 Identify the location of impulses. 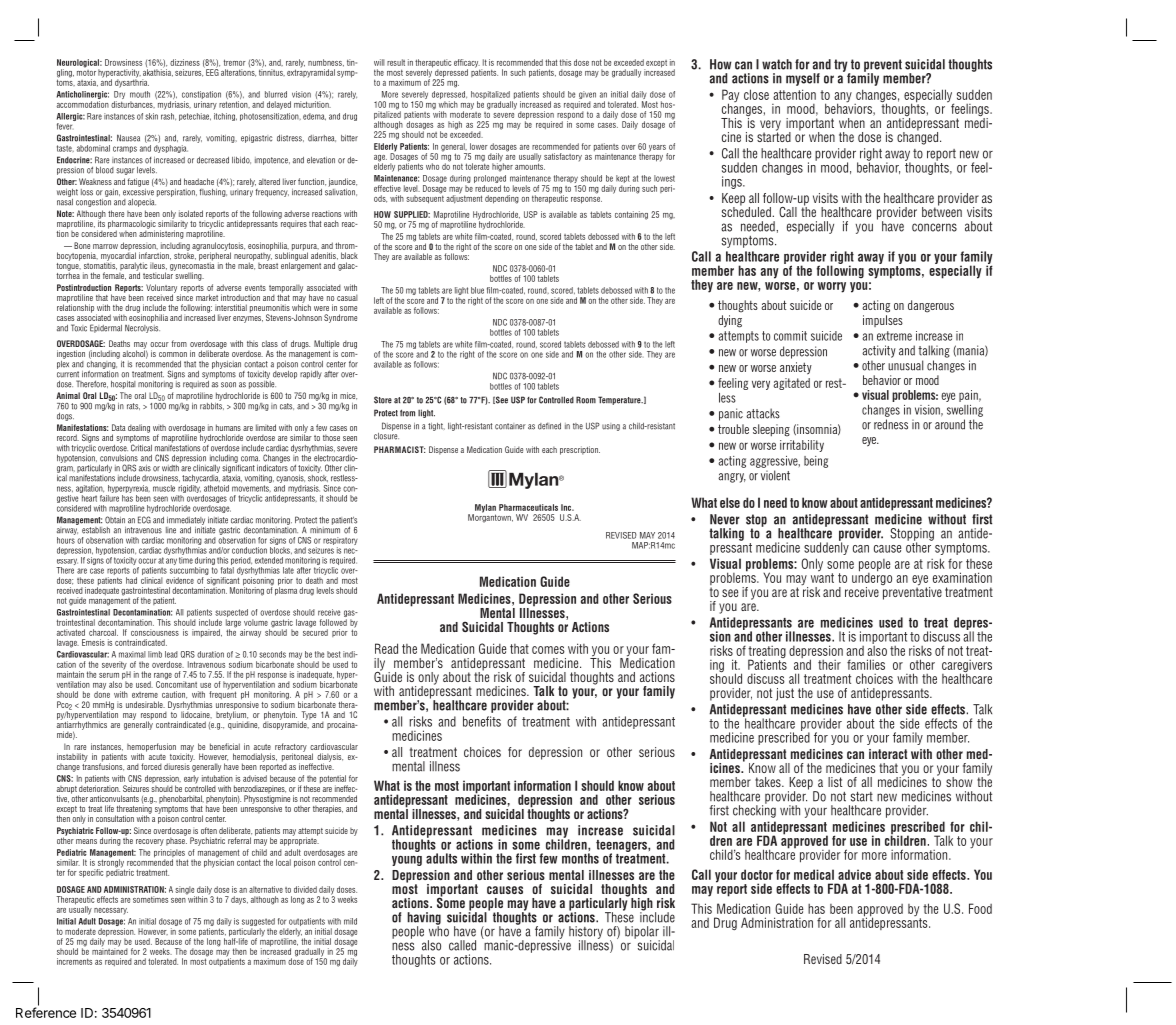
(883, 321).
